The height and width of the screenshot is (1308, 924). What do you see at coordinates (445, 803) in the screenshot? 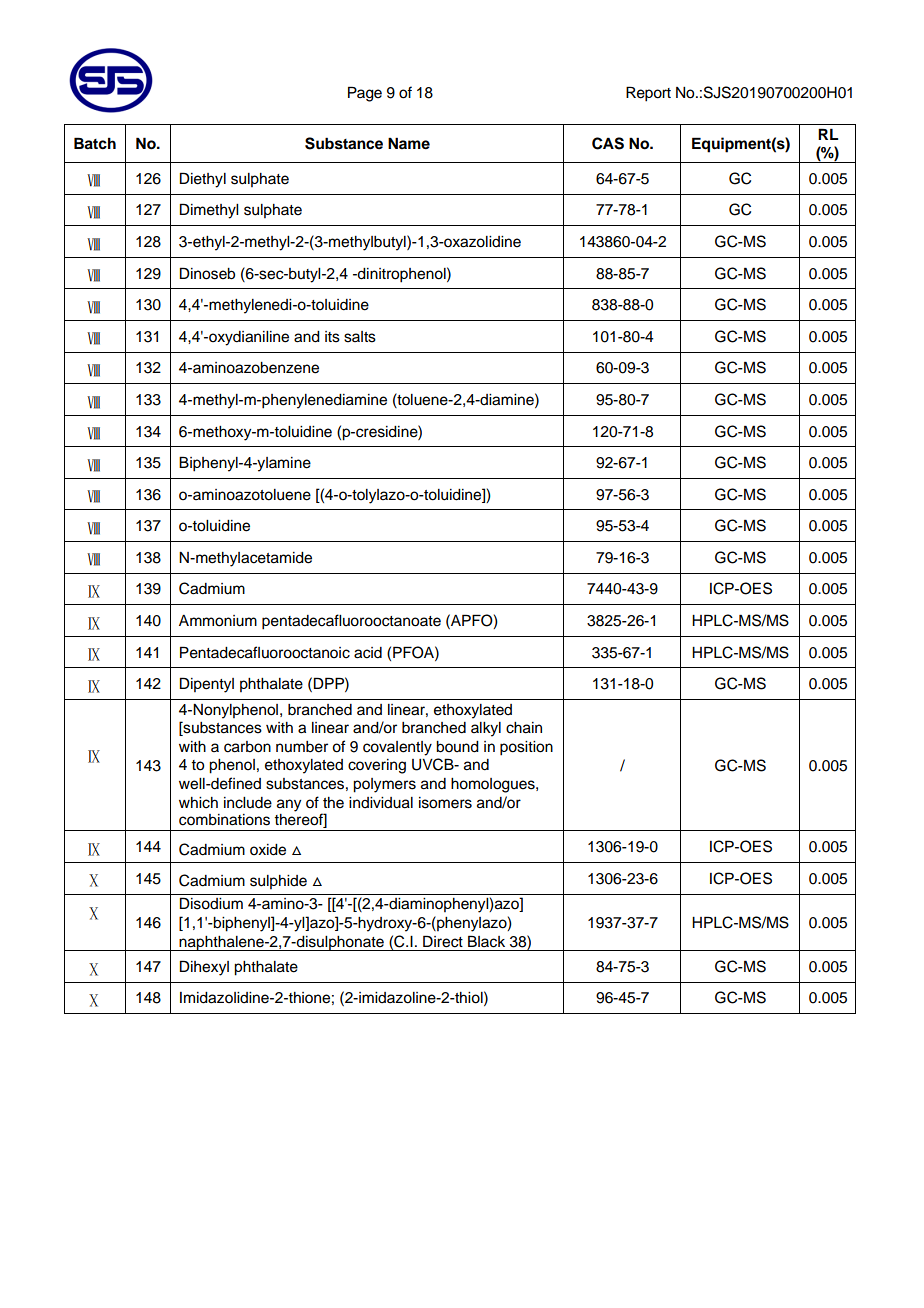
I see `isomers` at bounding box center [445, 803].
